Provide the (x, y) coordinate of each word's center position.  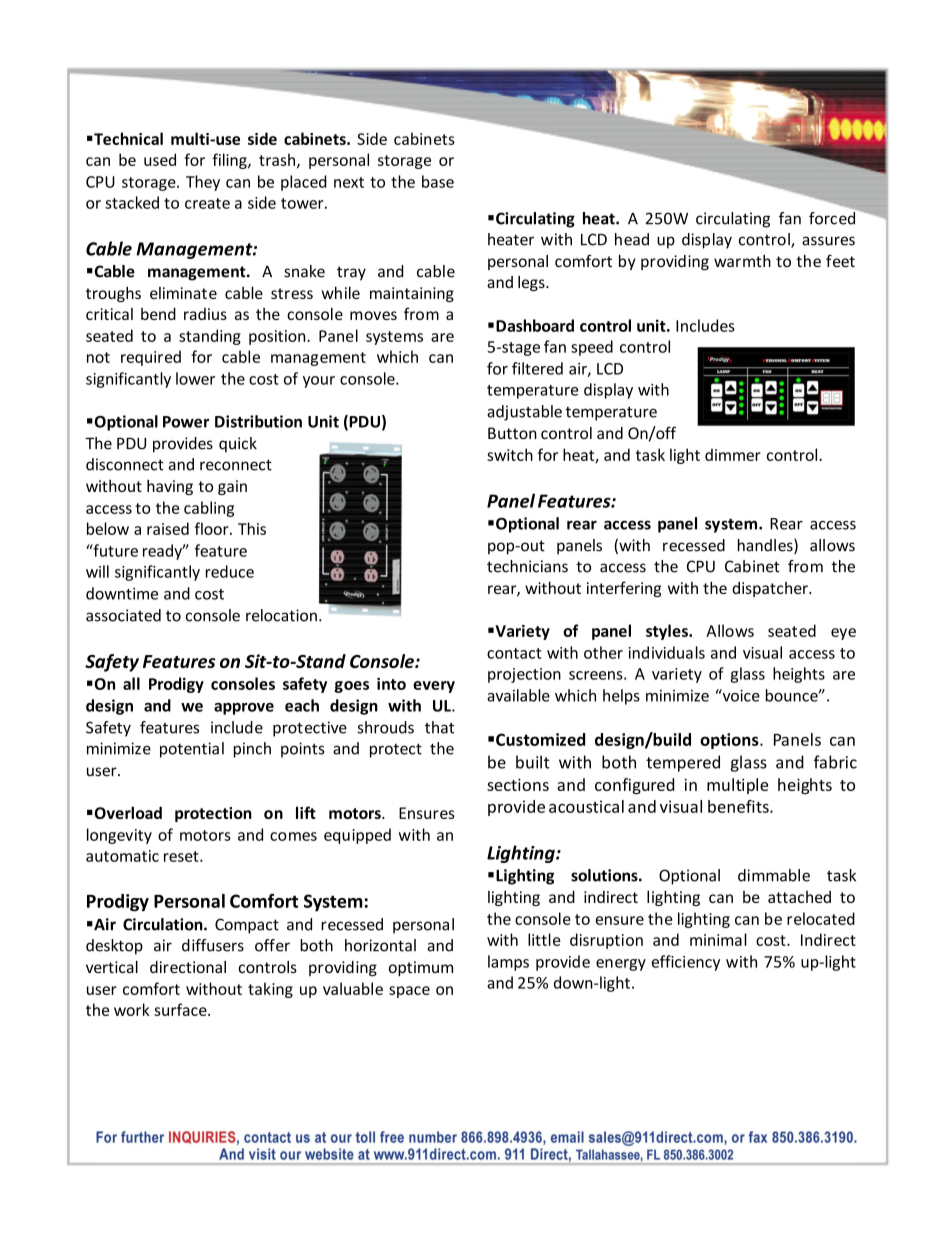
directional (188, 967)
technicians (527, 566)
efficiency (686, 963)
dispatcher (771, 589)
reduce (230, 571)
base (438, 181)
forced (833, 217)
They (203, 183)
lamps (508, 963)
